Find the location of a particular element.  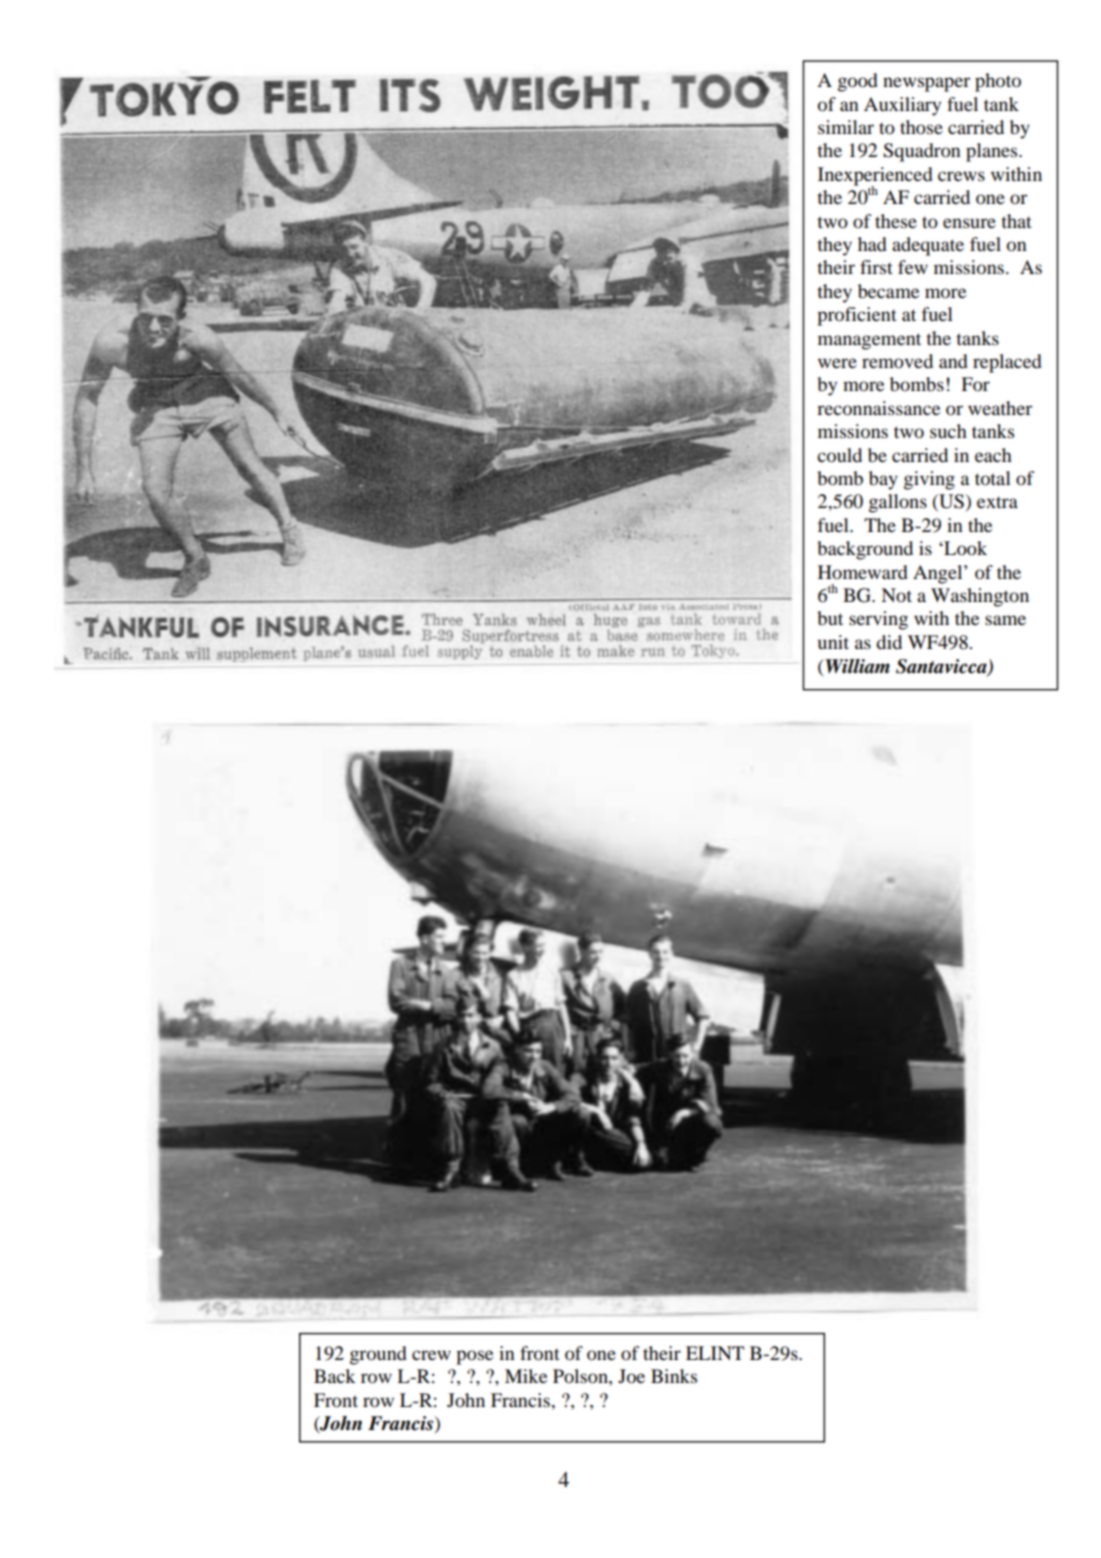

Mike is located at coordinates (526, 1376).
